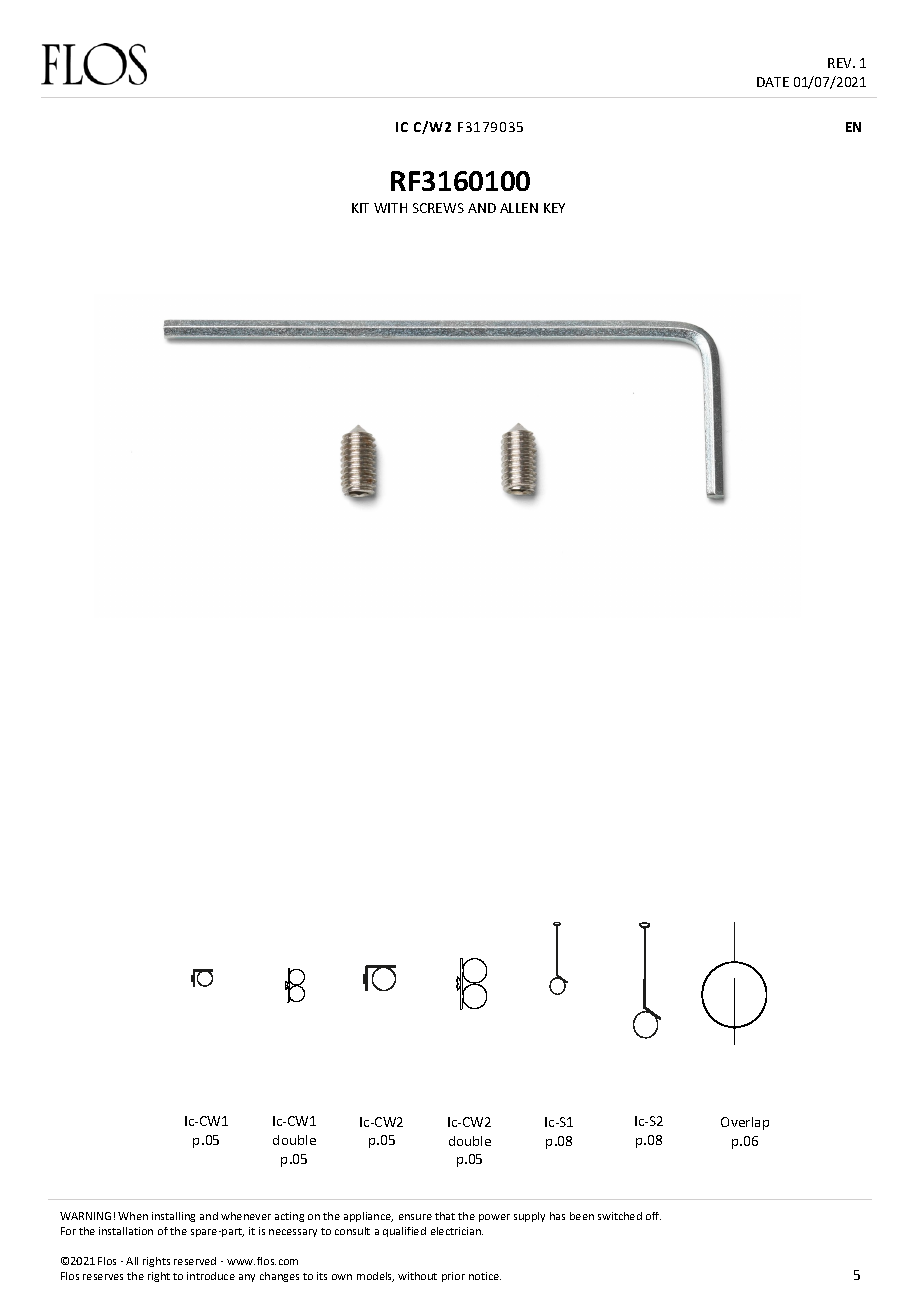 The height and width of the screenshot is (1316, 921). I want to click on ALLEN, so click(519, 208).
